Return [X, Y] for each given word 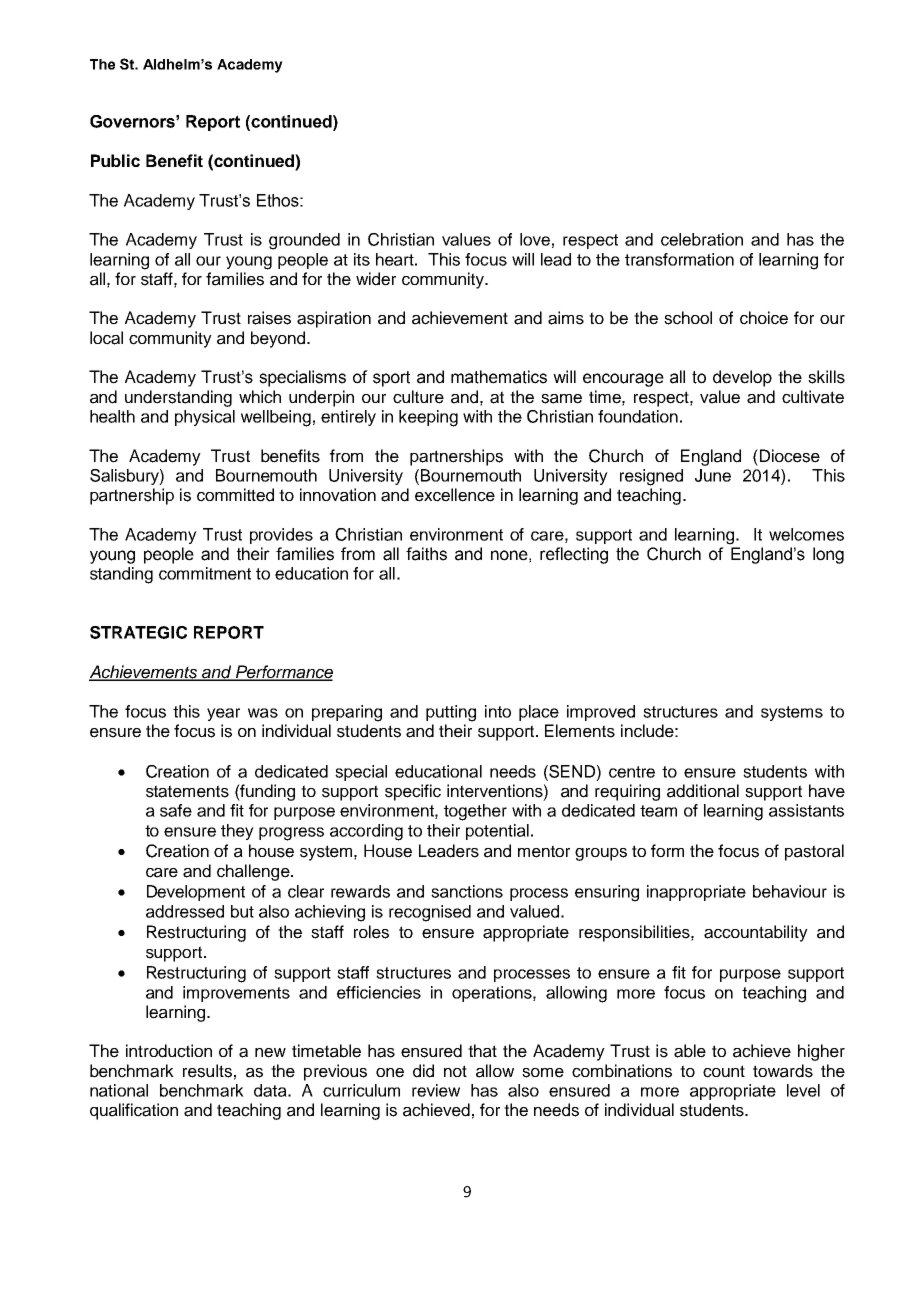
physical [205, 418]
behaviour [790, 891]
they [237, 832]
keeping [428, 418]
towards [783, 1071]
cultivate [813, 397]
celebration [702, 239]
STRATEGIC [138, 632]
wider [376, 279]
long [828, 555]
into [498, 711]
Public [115, 160]
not [455, 1071]
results [207, 1071]
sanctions [467, 891]
